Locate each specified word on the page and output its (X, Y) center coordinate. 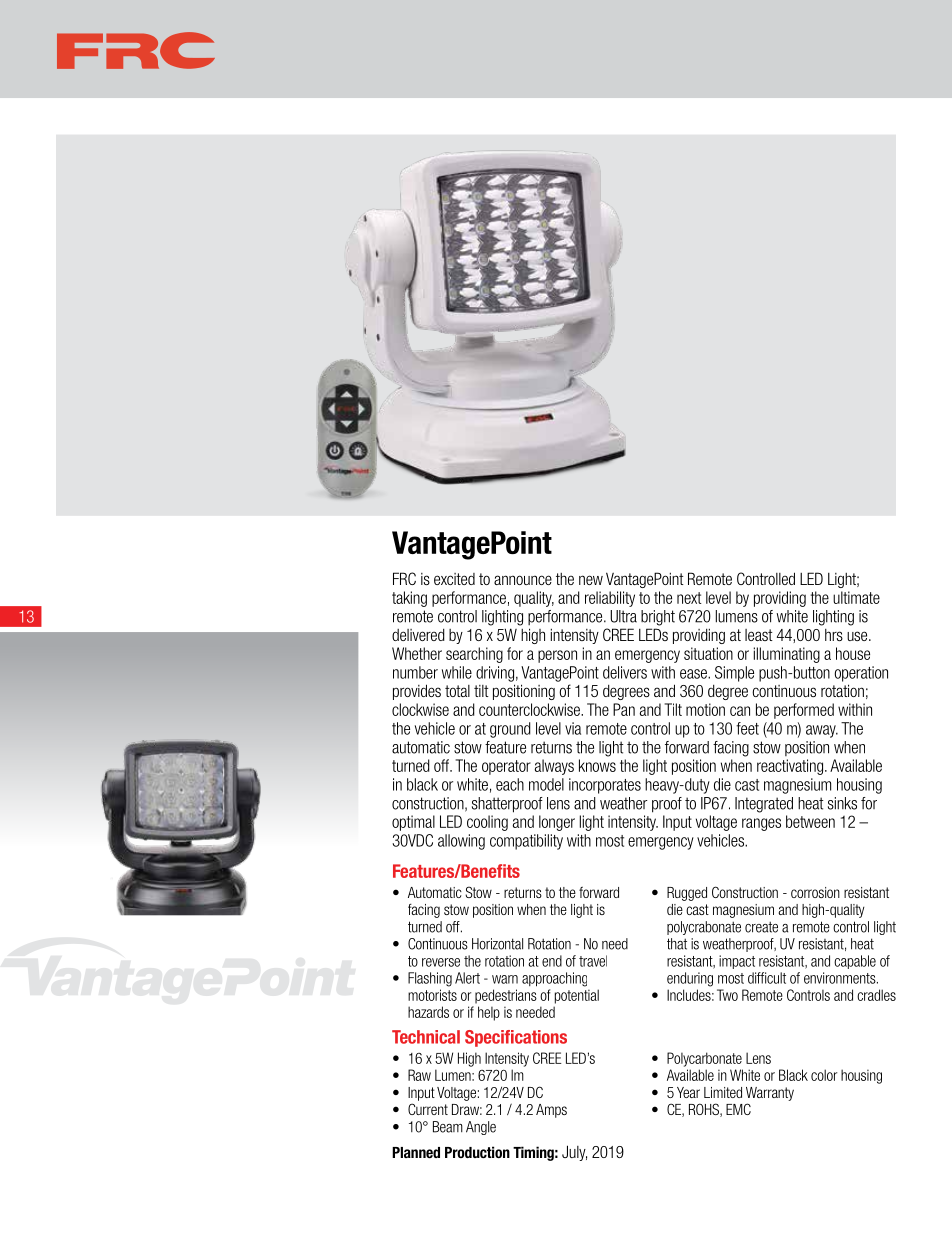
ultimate (856, 597)
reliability (610, 599)
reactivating (790, 767)
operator (506, 767)
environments (841, 978)
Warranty (770, 1094)
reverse (441, 962)
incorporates (605, 786)
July (574, 1153)
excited (454, 579)
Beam (448, 1127)
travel (593, 961)
